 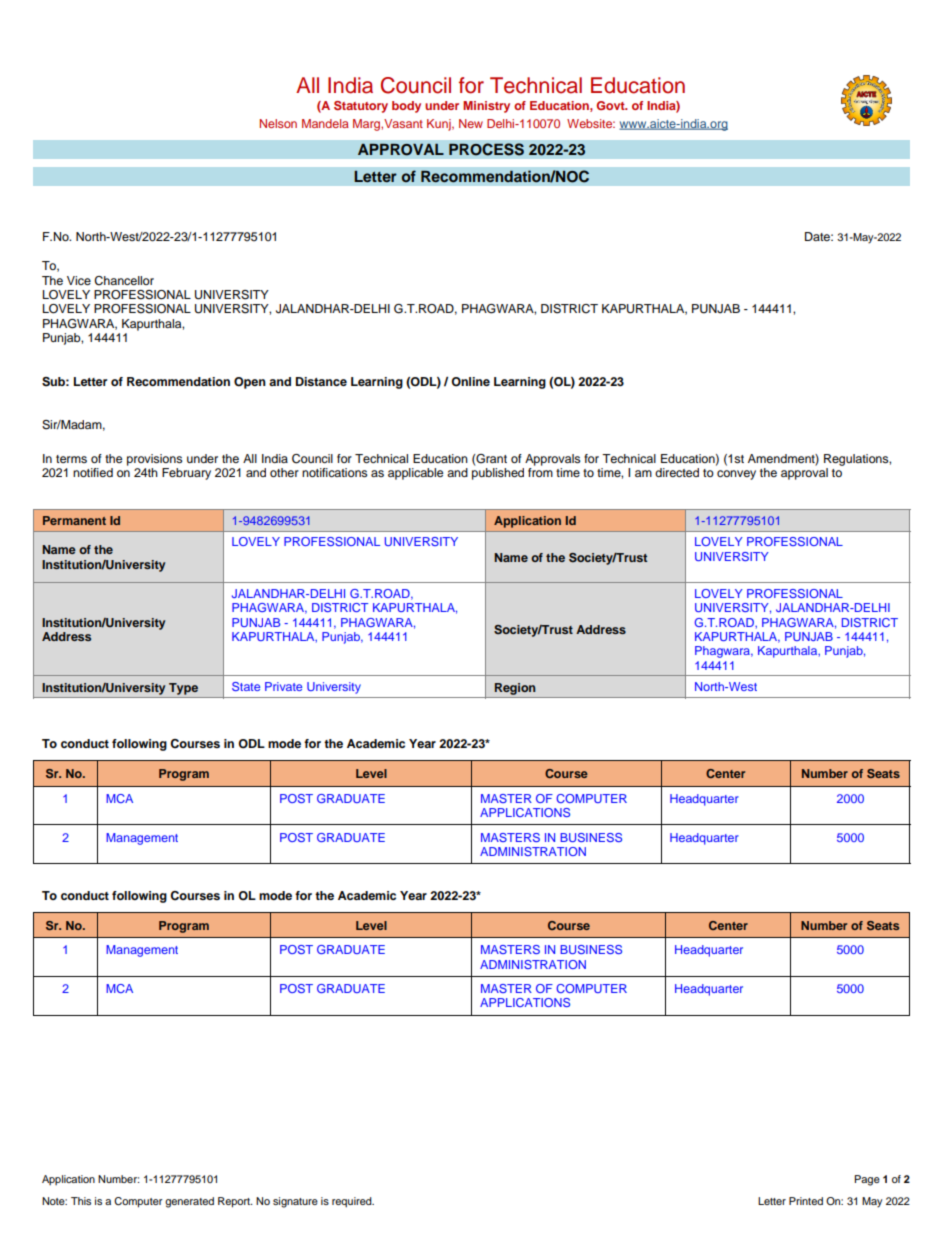 I want to click on New, so click(x=471, y=123).
